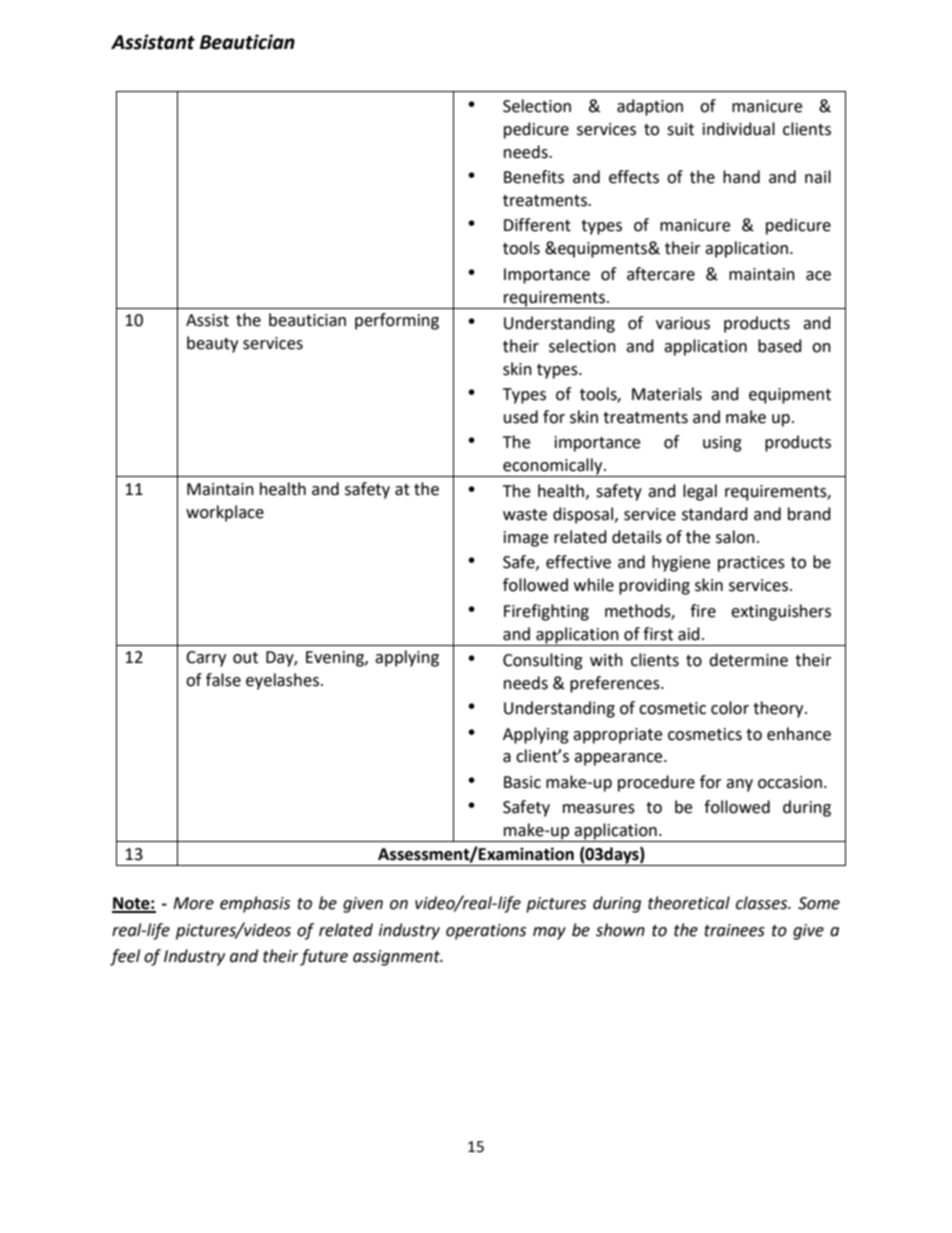 This screenshot has height=1233, width=952. Describe the element at coordinates (521, 417) in the screenshot. I see `used` at that location.
